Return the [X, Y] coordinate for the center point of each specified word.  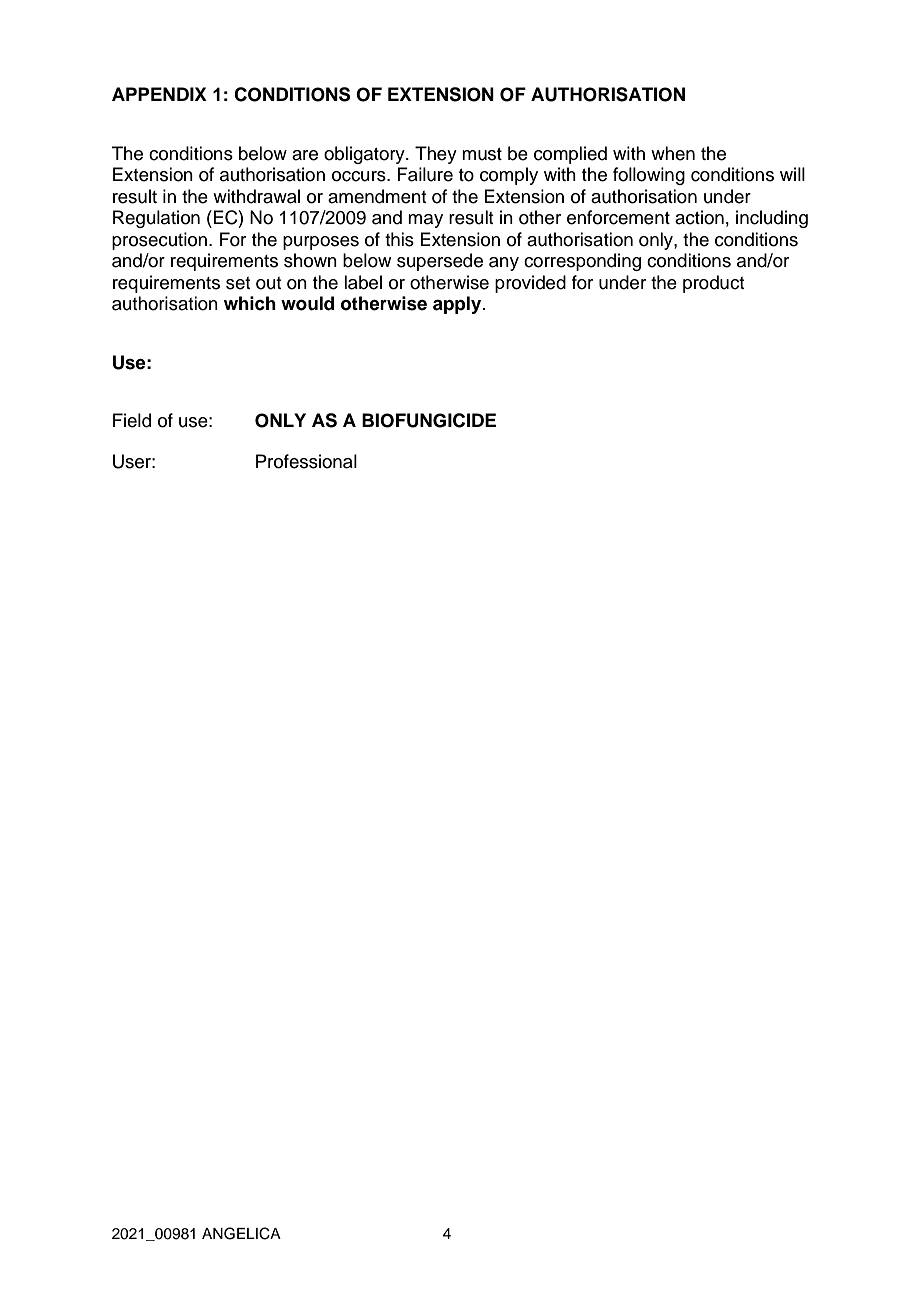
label [363, 282]
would [307, 303]
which [250, 303]
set [238, 283]
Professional [306, 461]
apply [458, 305]
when [673, 153]
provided [530, 284]
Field [132, 420]
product [713, 284]
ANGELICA [241, 1233]
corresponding [582, 262]
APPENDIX [159, 94]
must [482, 154]
